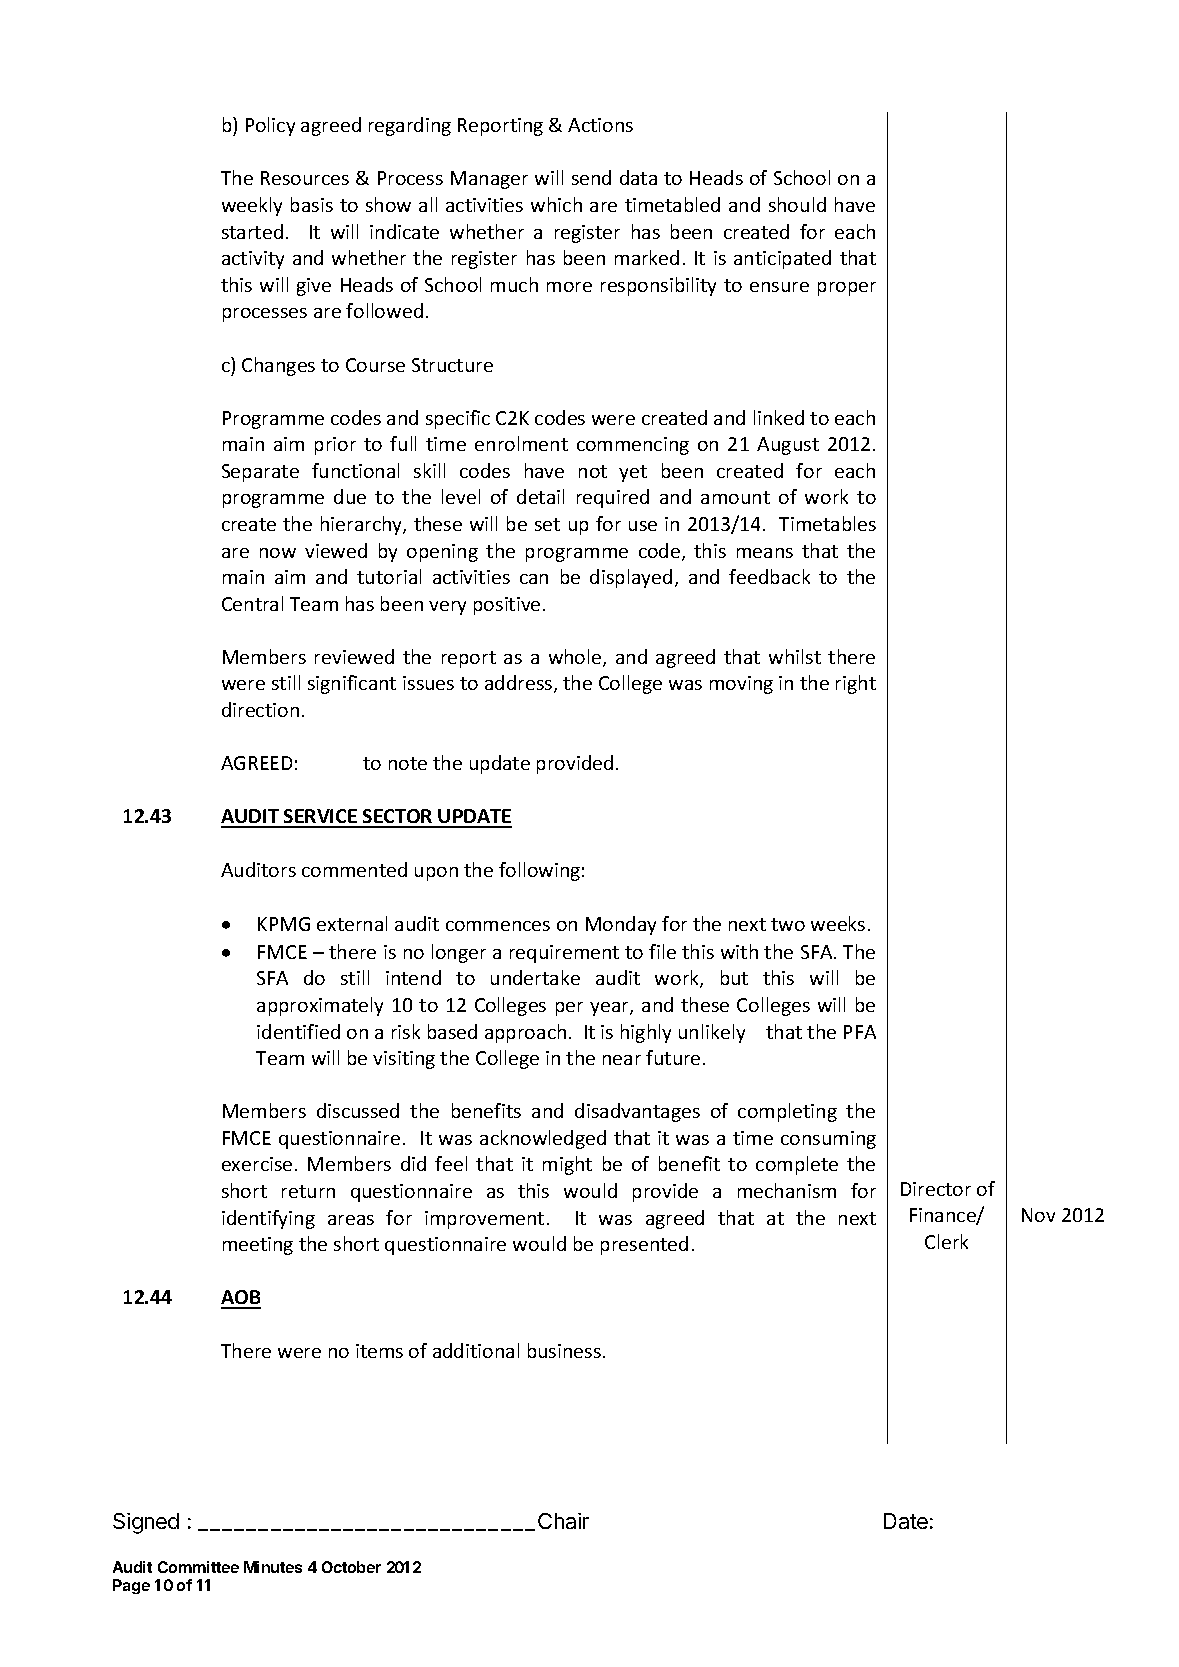 Image resolution: width=1179 pixels, height=1667 pixels. I want to click on Minutes, so click(273, 1567).
